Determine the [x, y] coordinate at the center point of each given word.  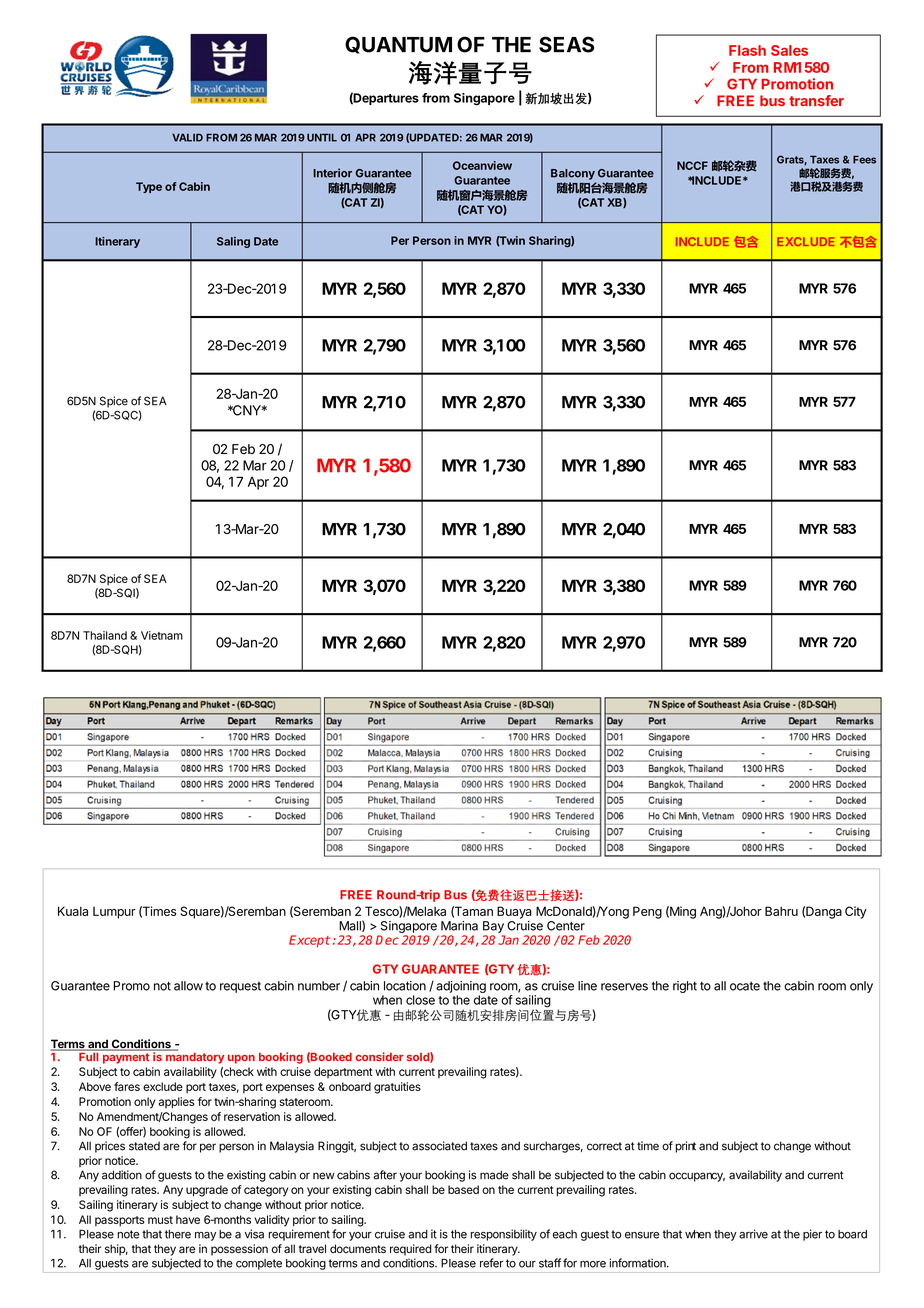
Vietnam [162, 635]
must [160, 1220]
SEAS [566, 44]
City [856, 912]
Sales [789, 50]
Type [149, 187]
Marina [459, 926]
